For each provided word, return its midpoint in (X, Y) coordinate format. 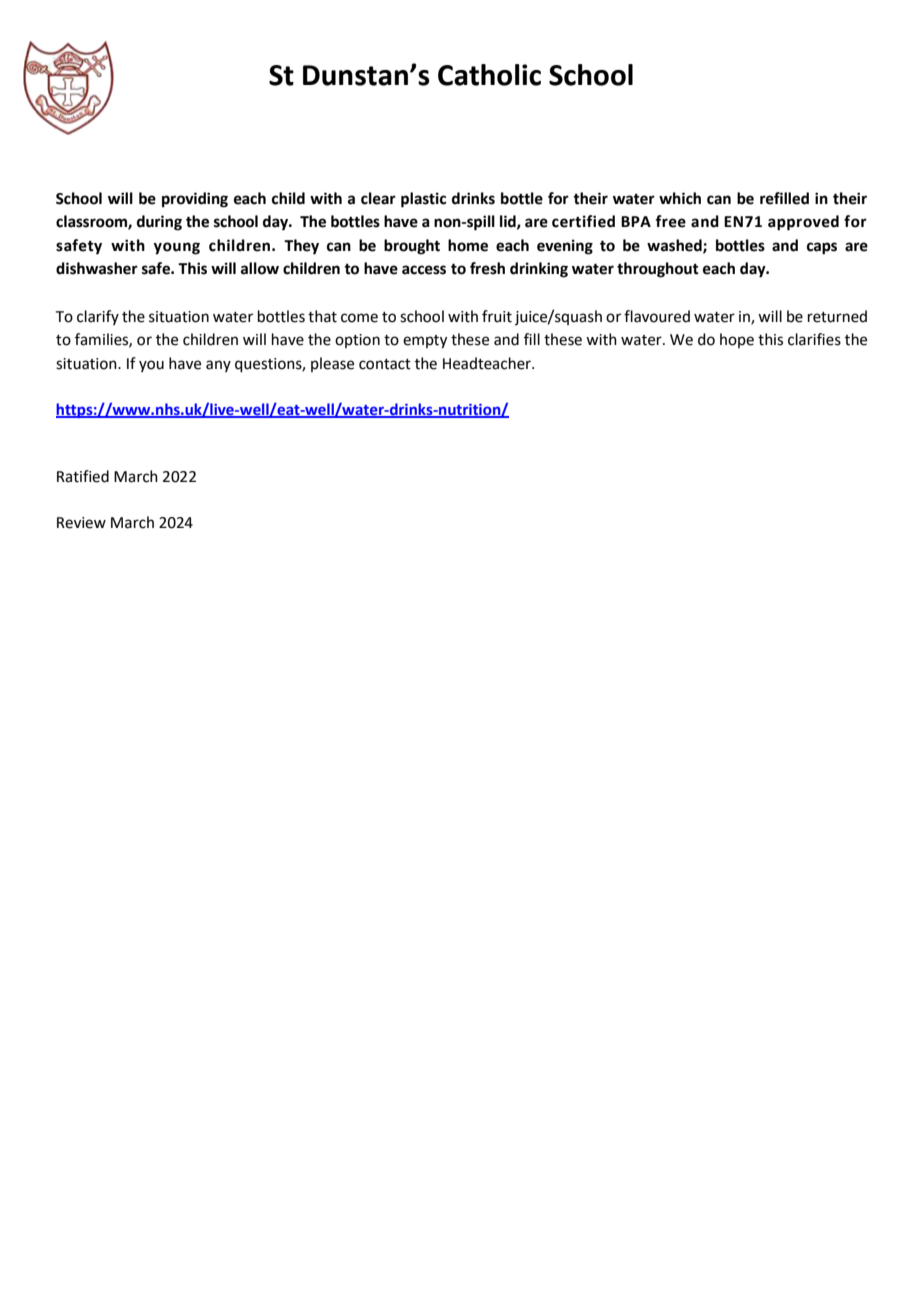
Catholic (489, 75)
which (680, 198)
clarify (98, 317)
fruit (497, 316)
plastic (423, 200)
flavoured (657, 316)
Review (81, 523)
